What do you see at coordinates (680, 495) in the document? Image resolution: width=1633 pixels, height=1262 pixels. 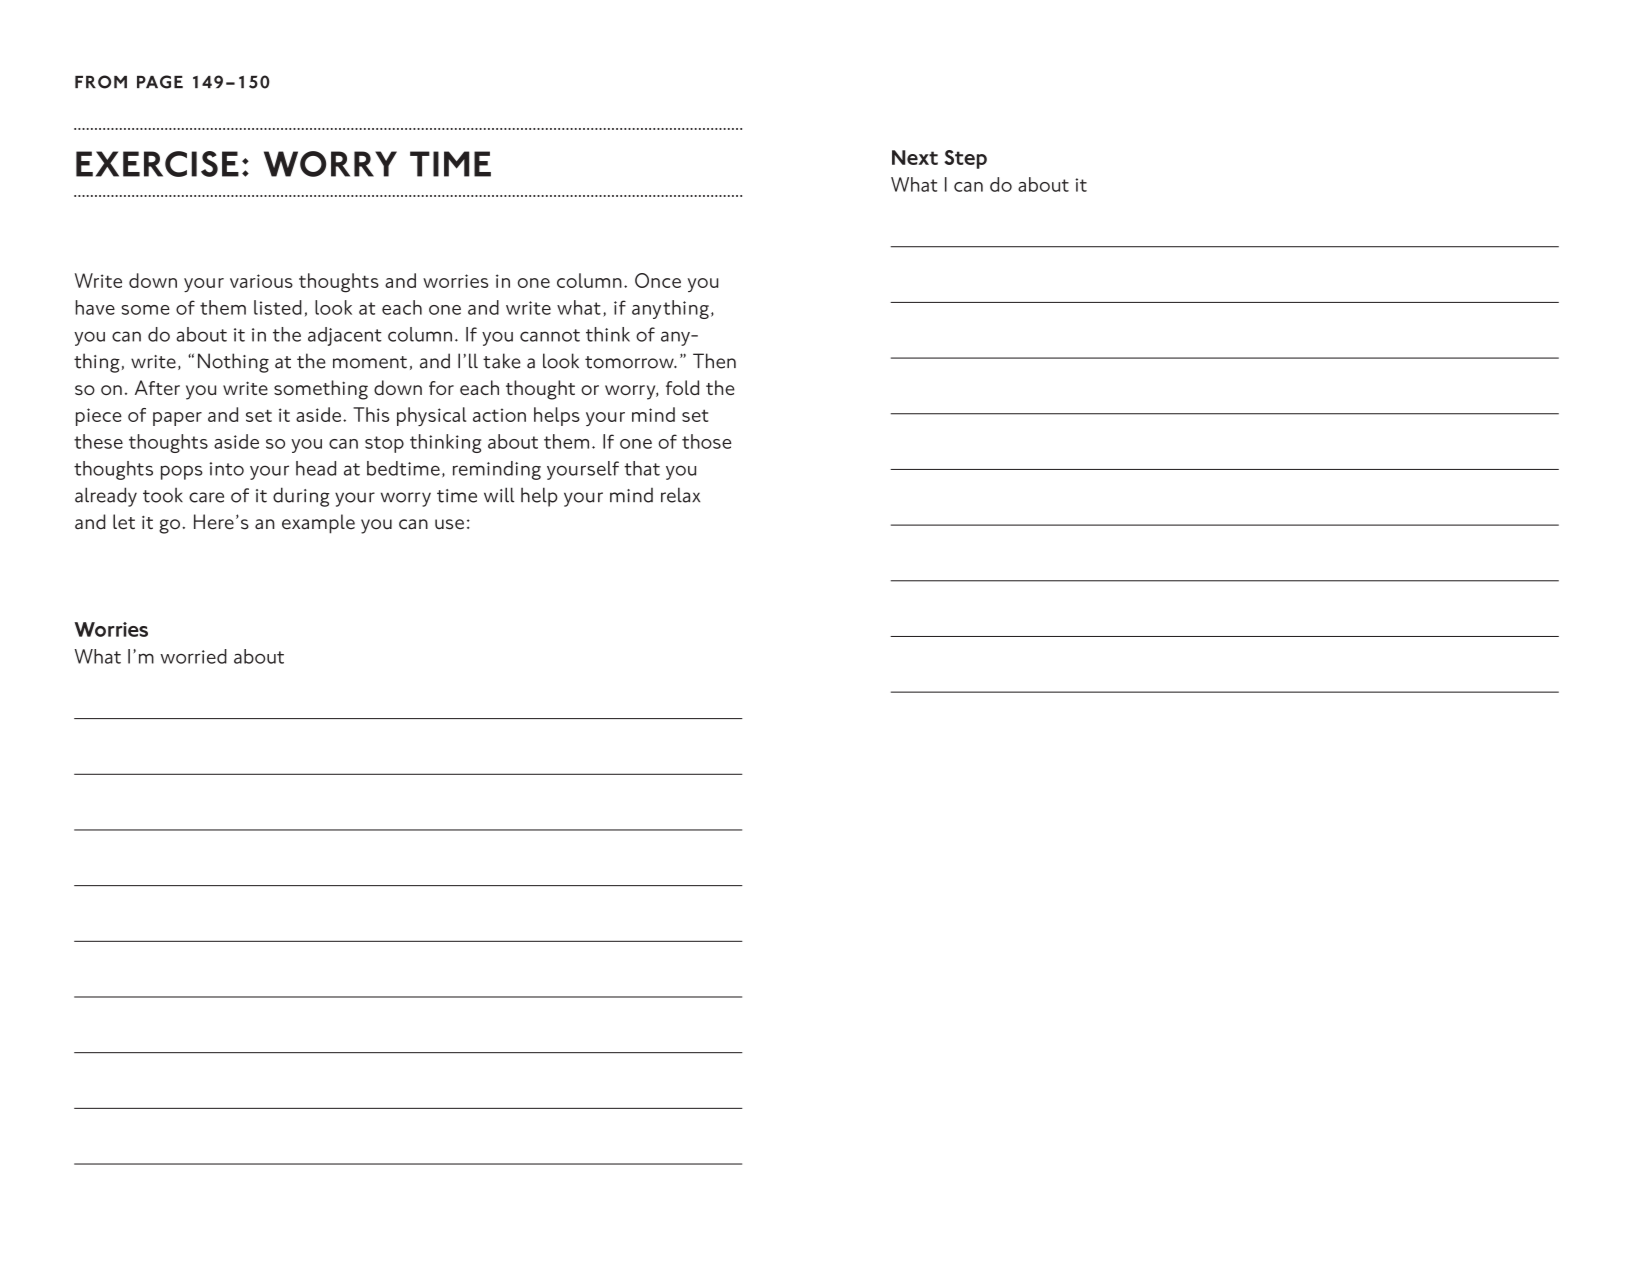 I see `relax` at bounding box center [680, 495].
